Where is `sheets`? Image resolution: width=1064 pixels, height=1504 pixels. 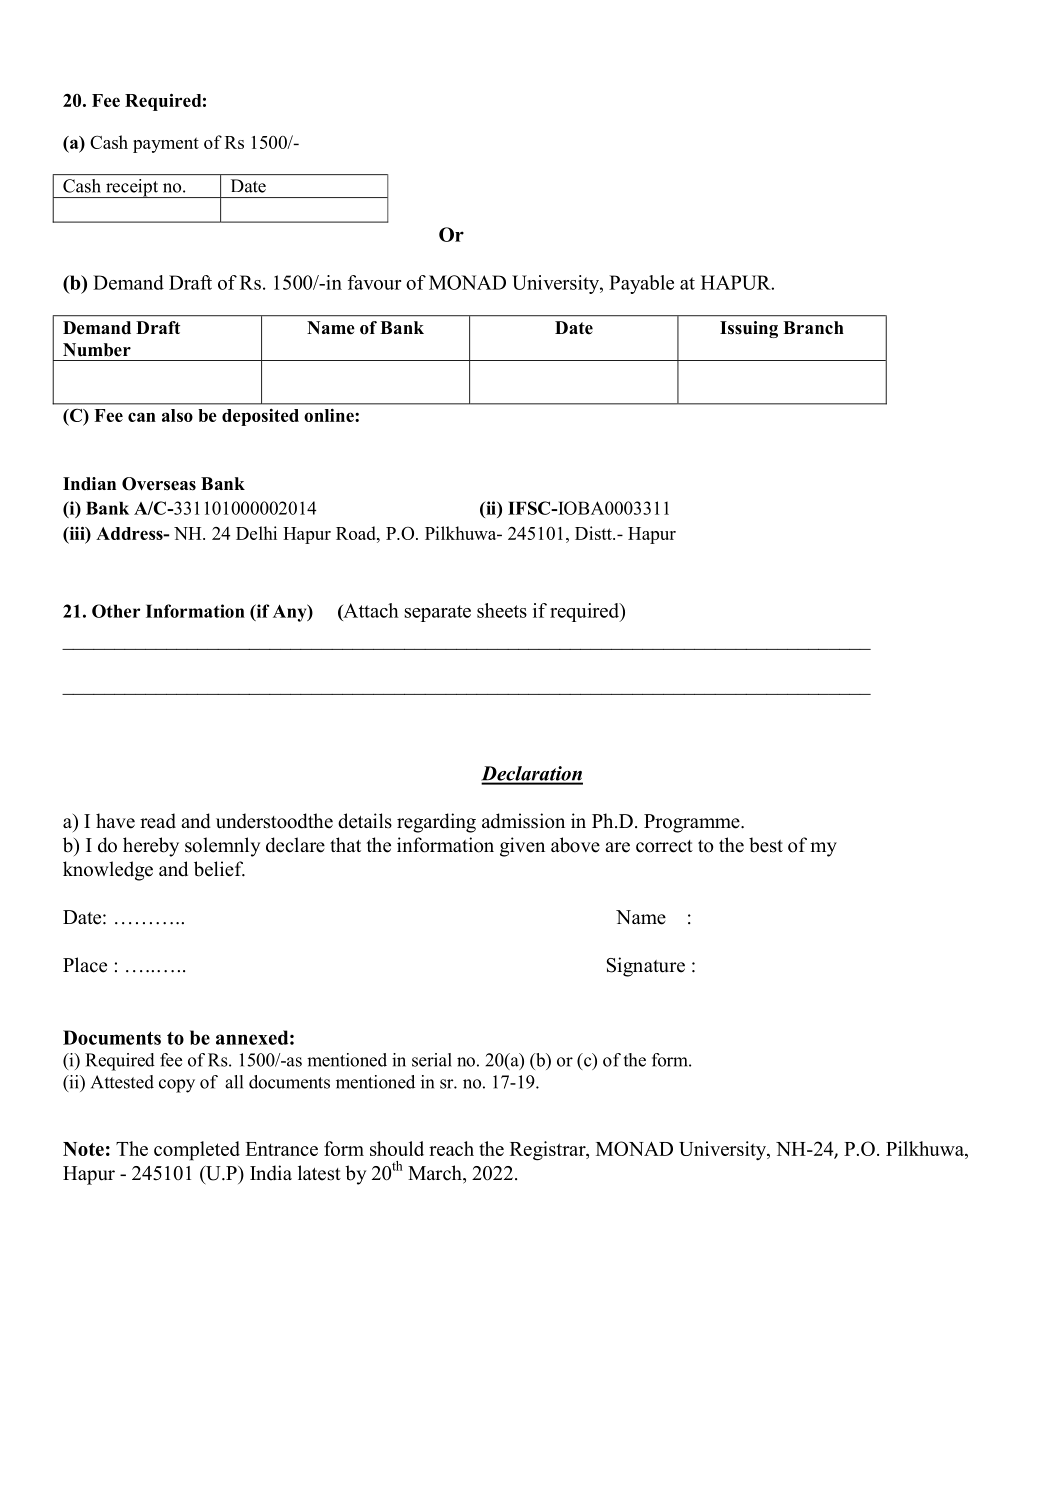 sheets is located at coordinates (502, 610).
